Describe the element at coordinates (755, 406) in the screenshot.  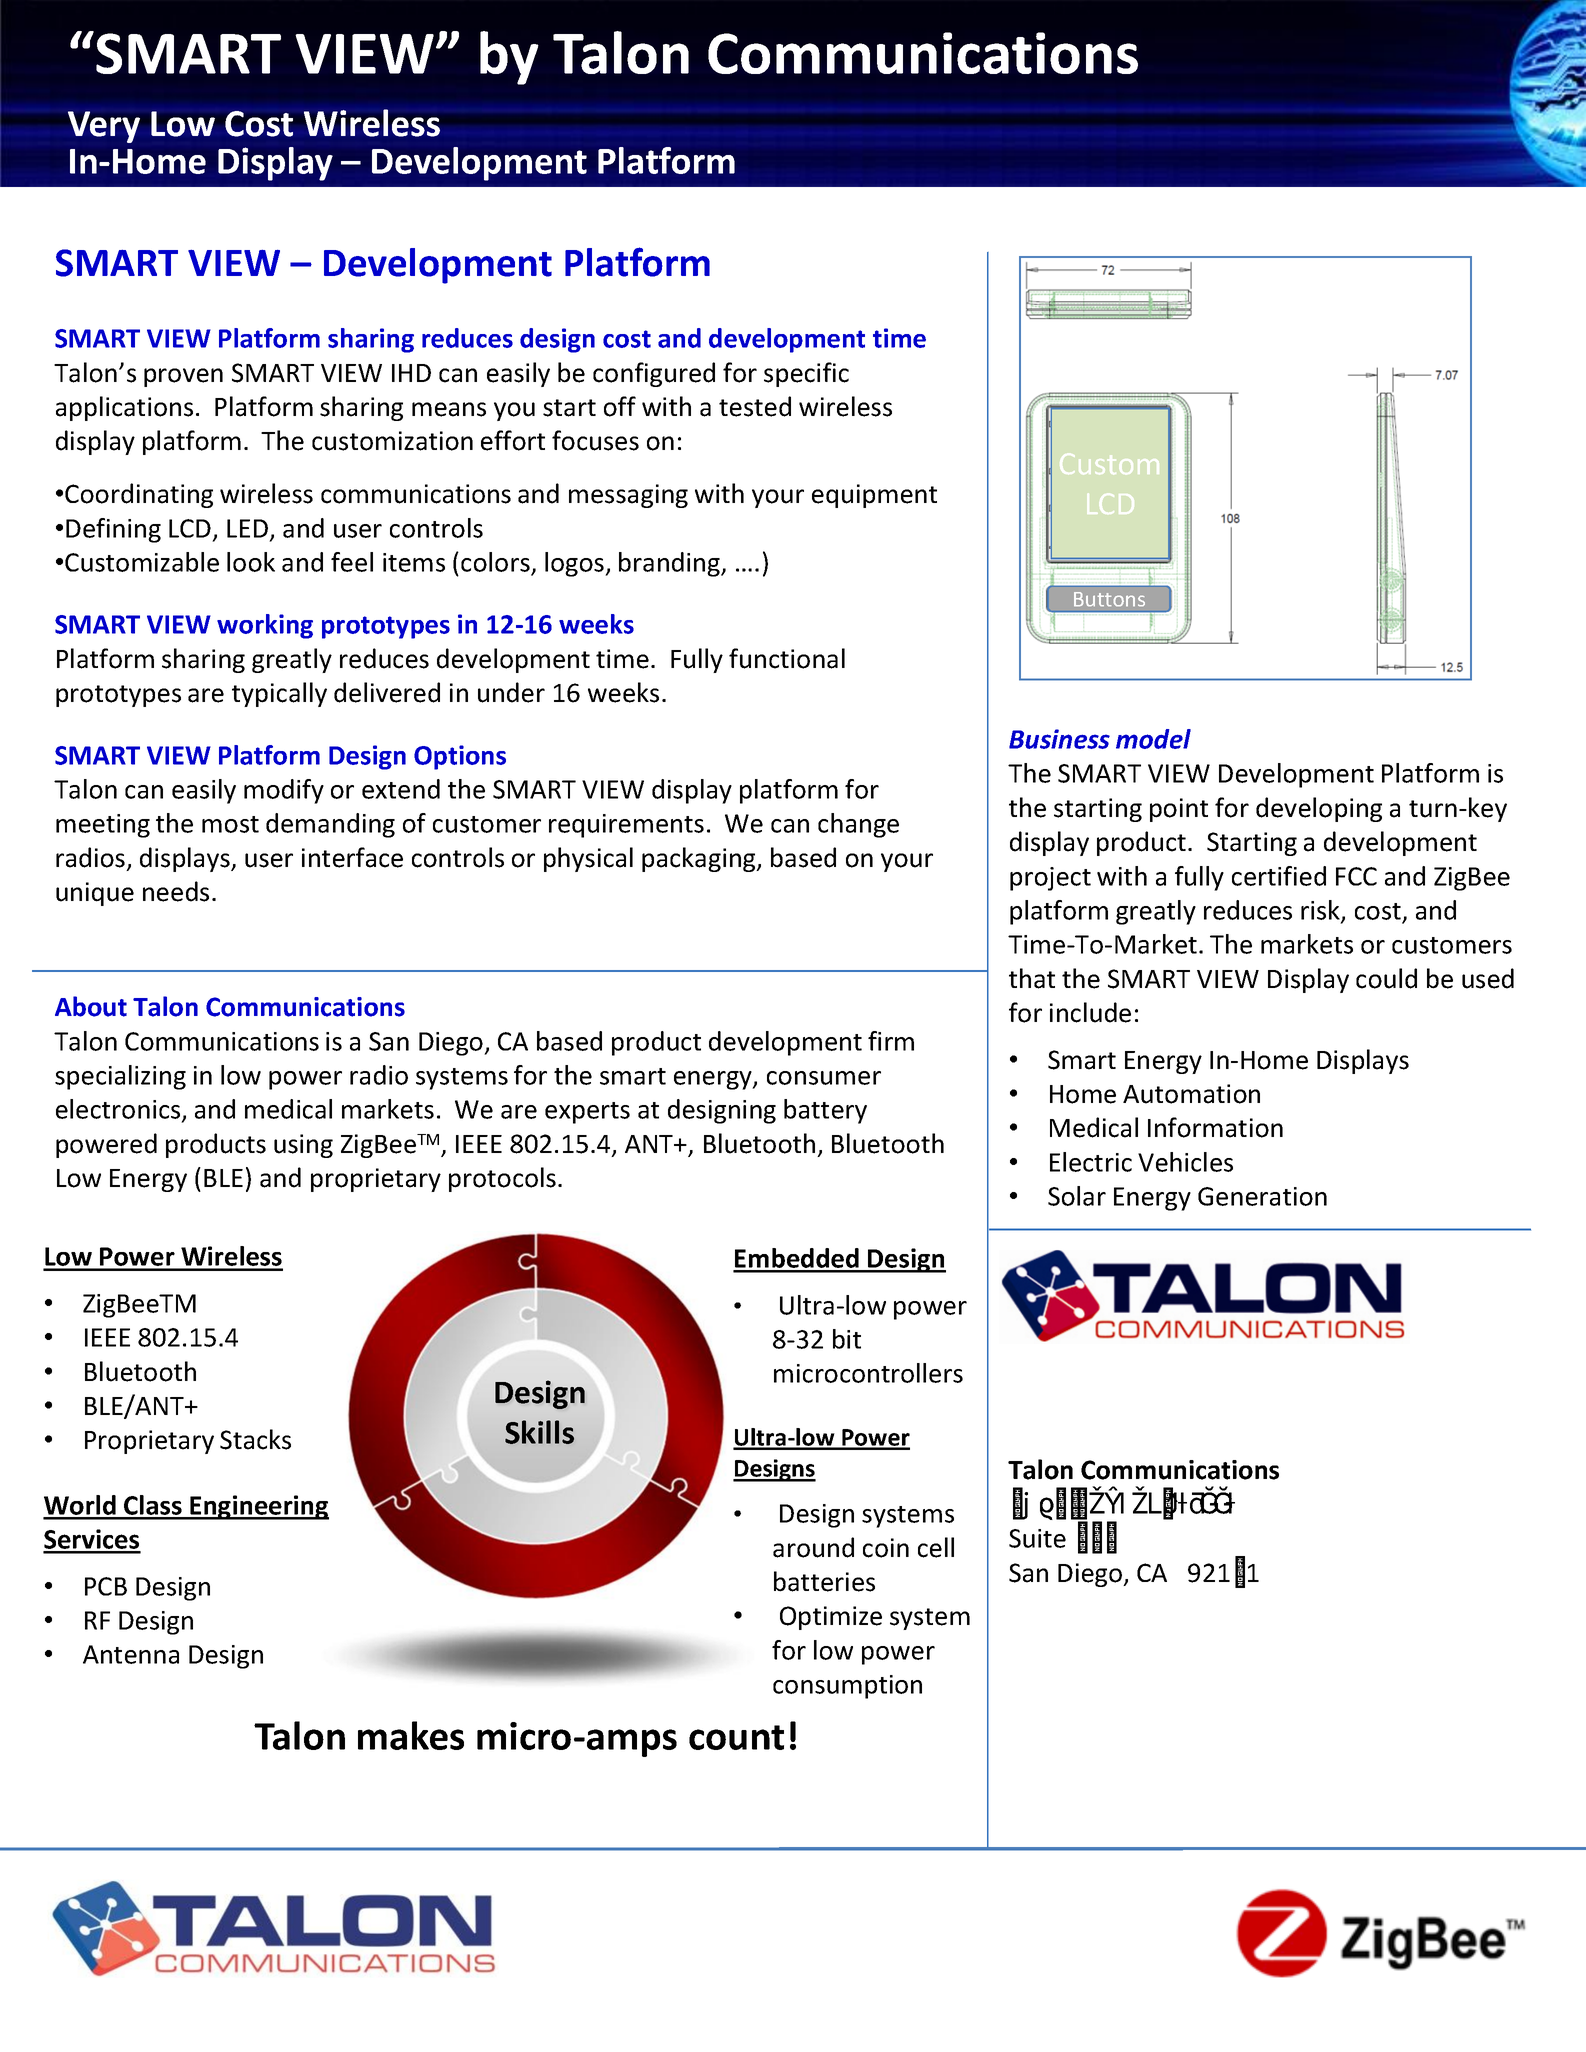
I see `tested` at that location.
